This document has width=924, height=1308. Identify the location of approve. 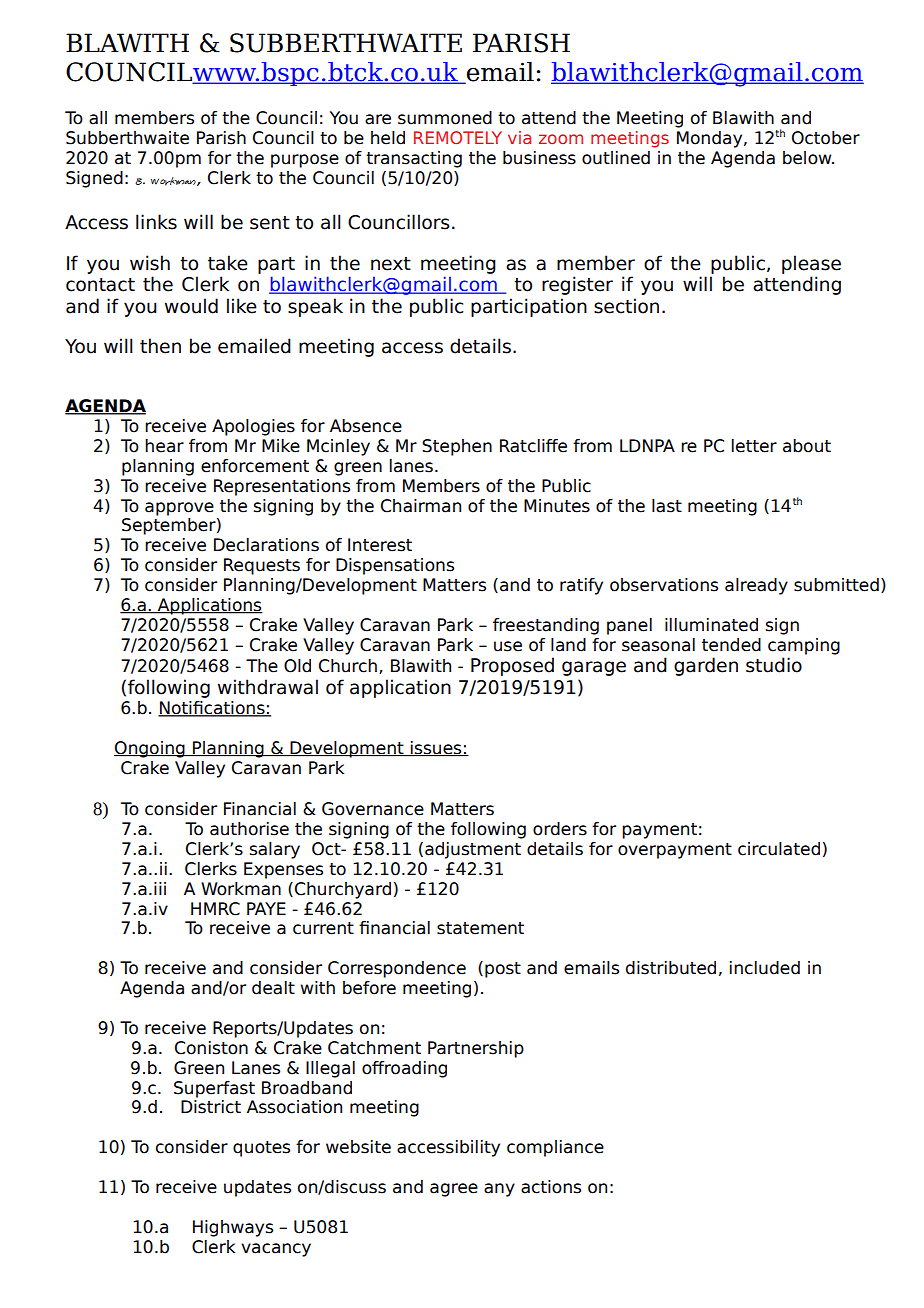
(179, 509).
